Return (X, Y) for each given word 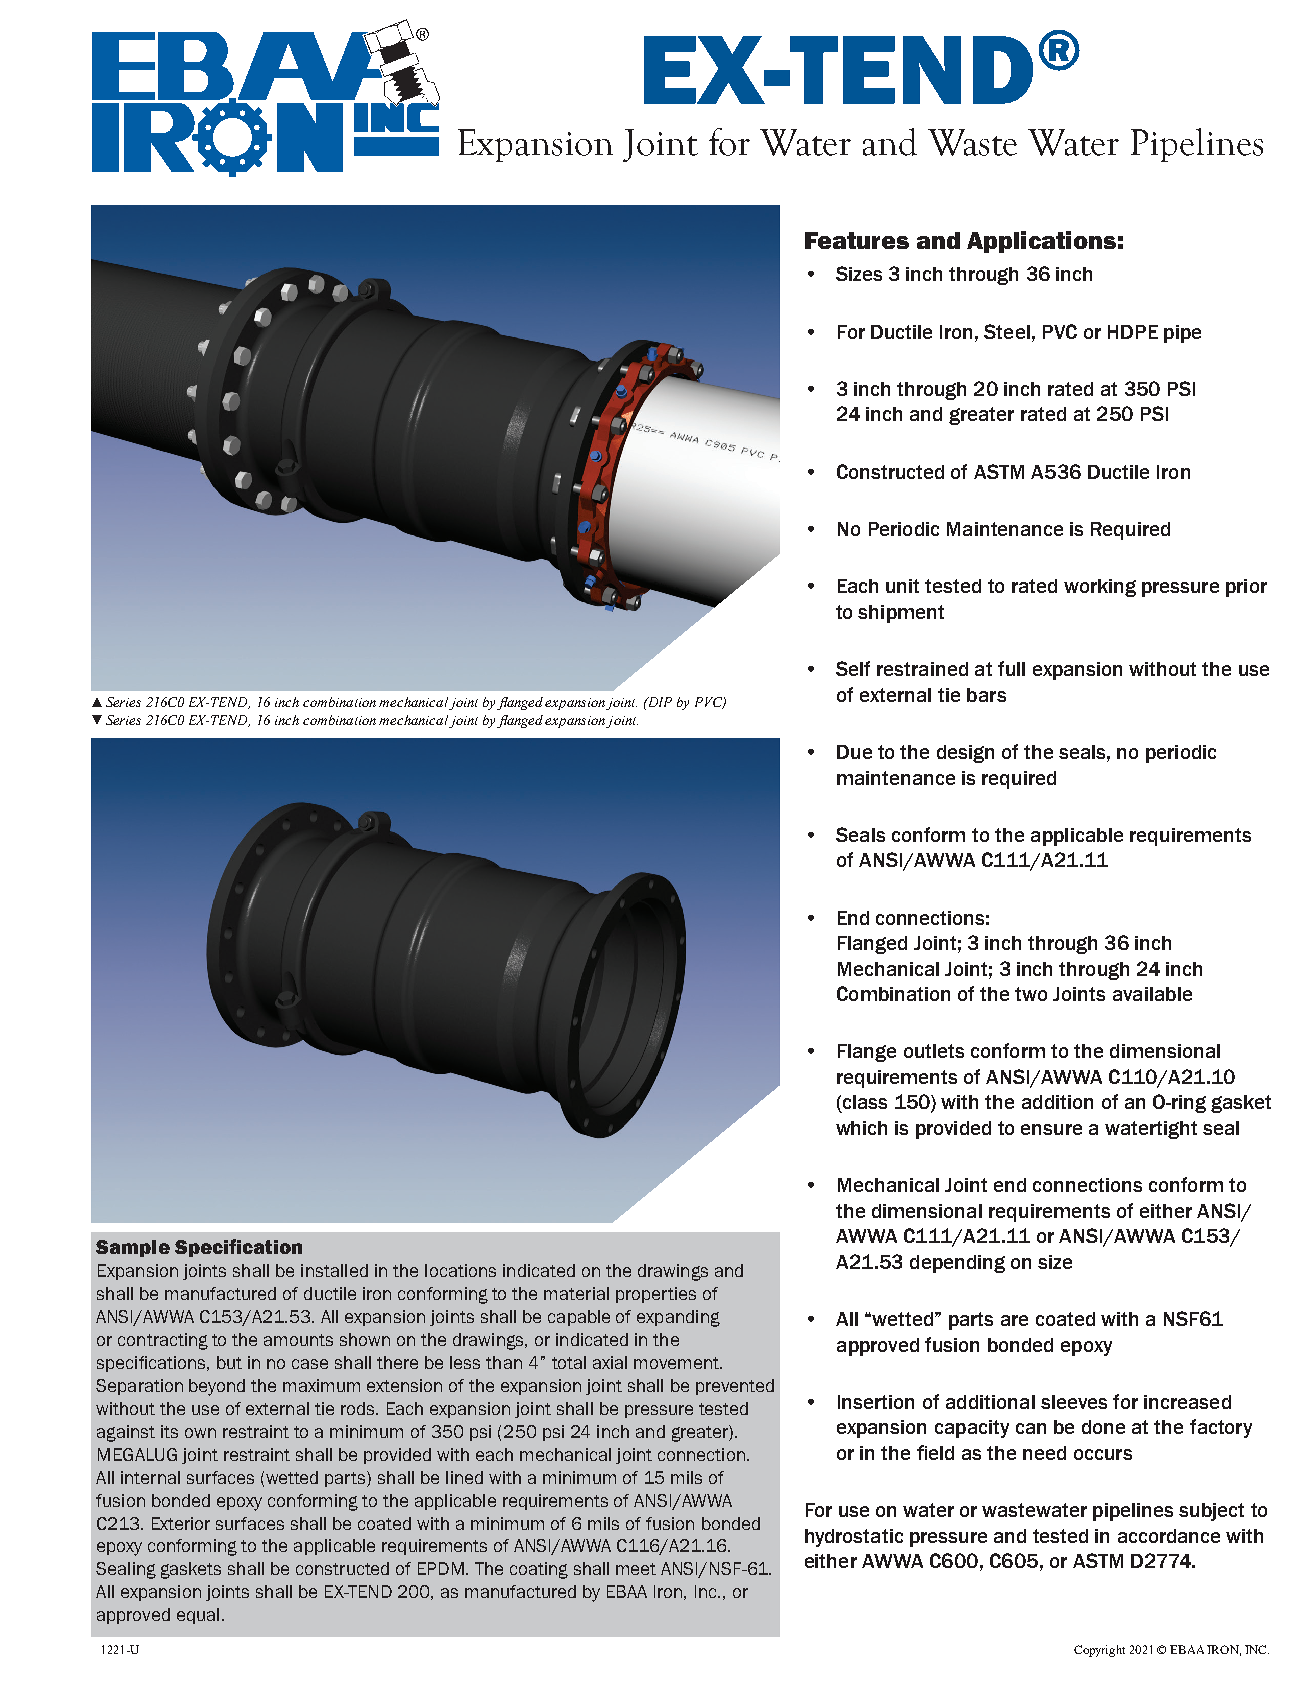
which (861, 1128)
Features (857, 240)
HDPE (1133, 332)
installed (334, 1270)
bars (986, 695)
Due (854, 752)
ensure (1051, 1129)
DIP (659, 702)
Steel (1007, 331)
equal (198, 1616)
